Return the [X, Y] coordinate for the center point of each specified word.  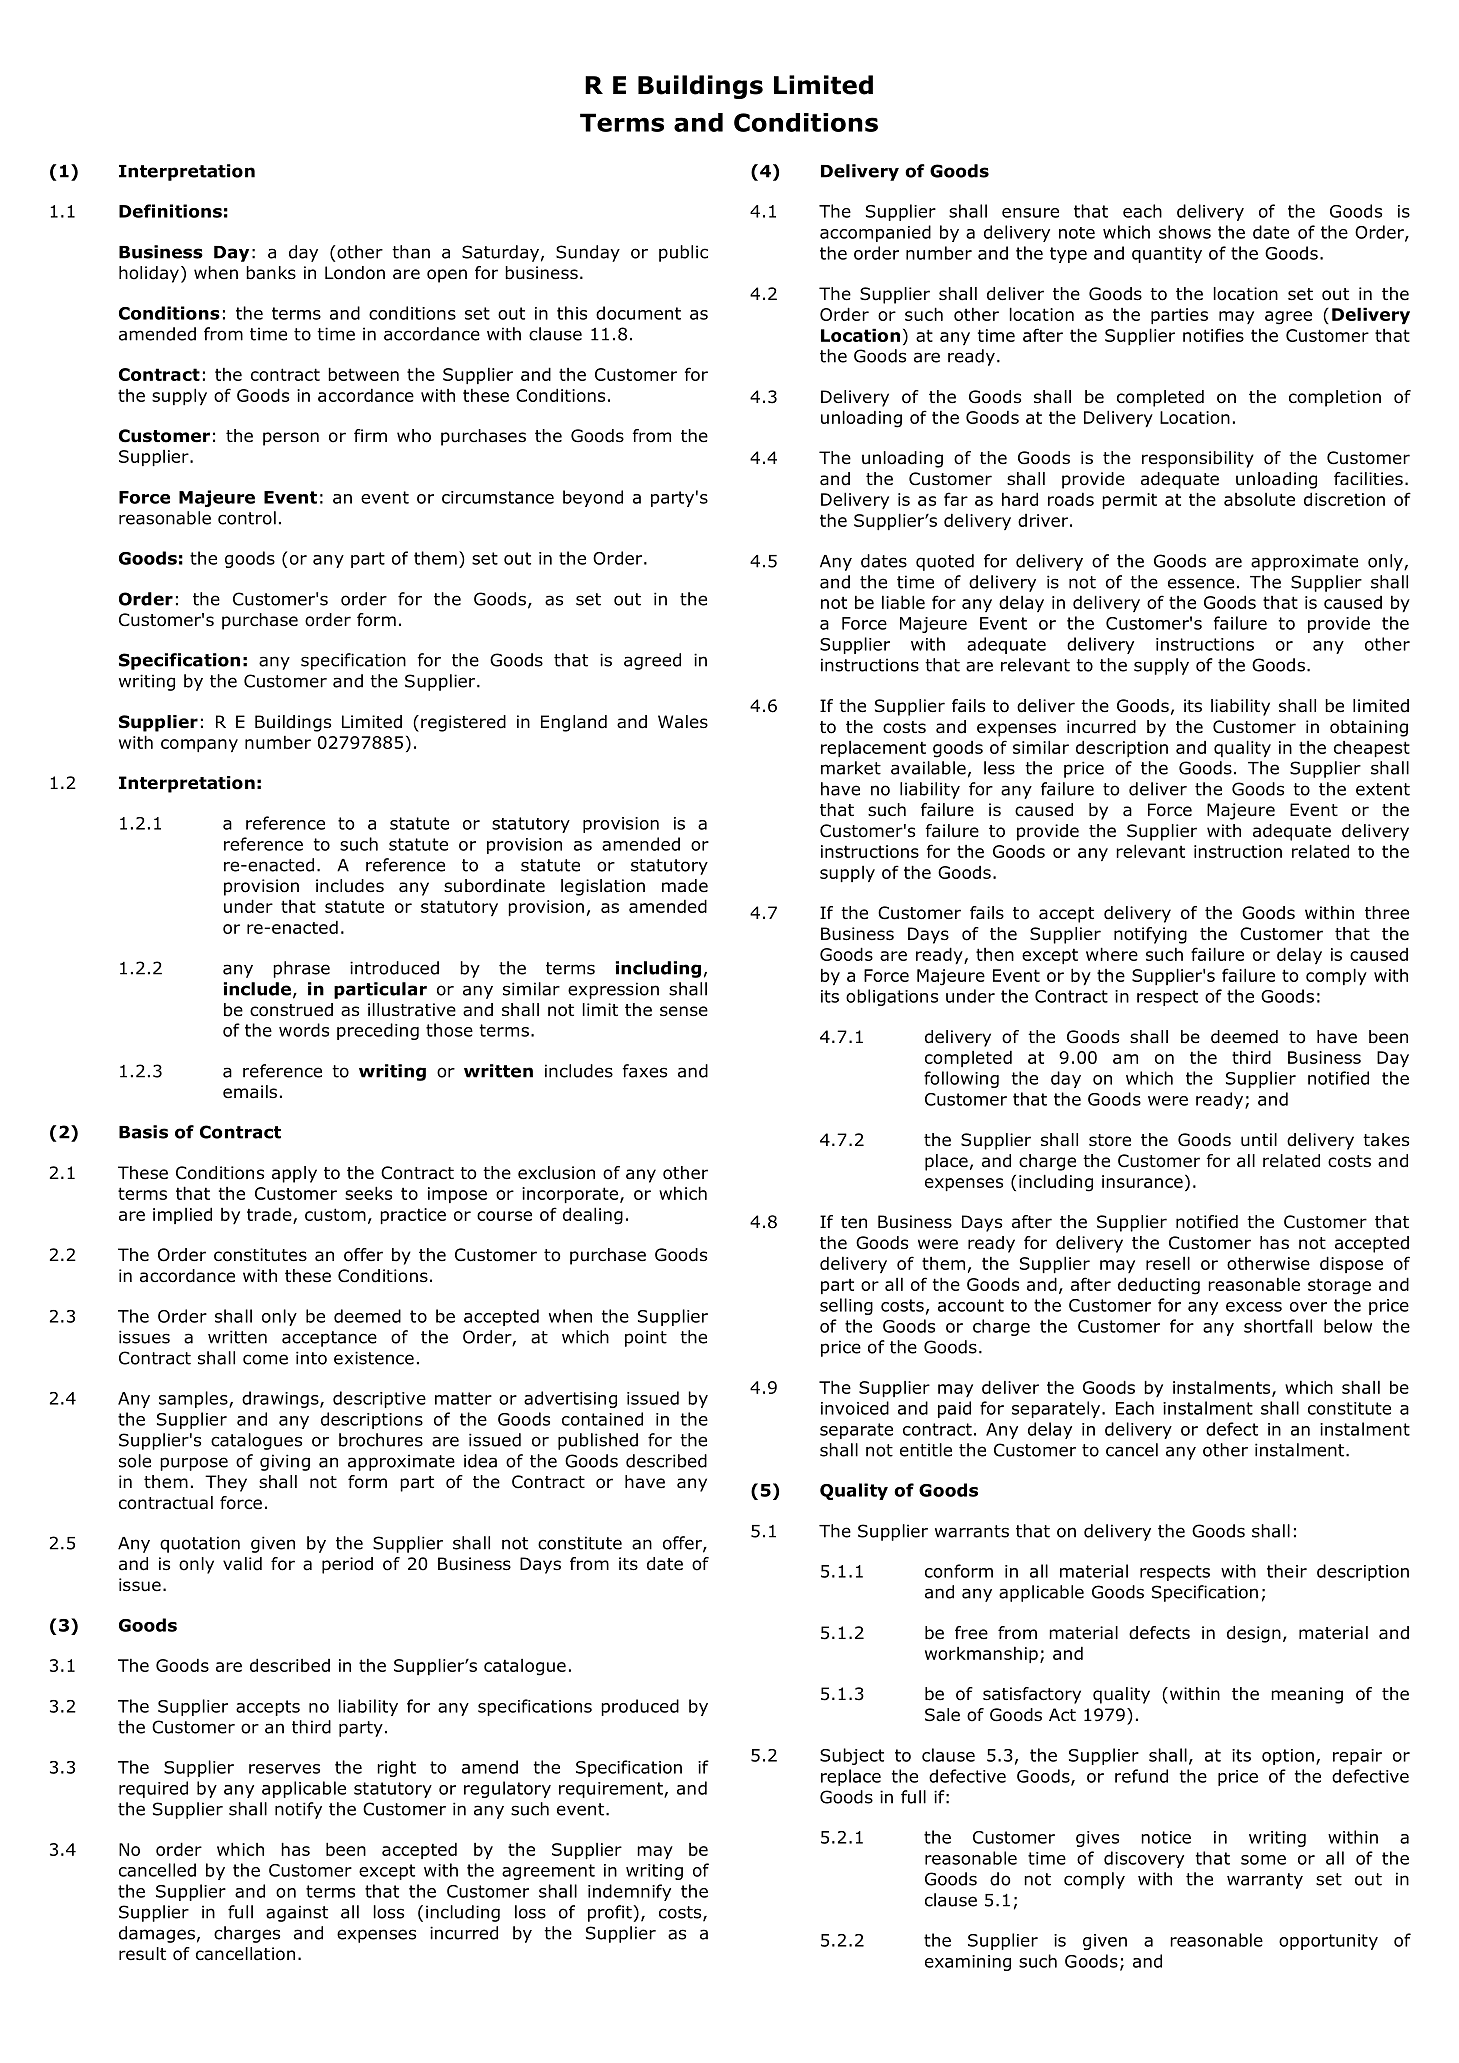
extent [1383, 789]
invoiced [855, 1408]
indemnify [629, 1892]
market [851, 768]
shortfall [1278, 1326]
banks [271, 273]
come [265, 1359]
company [199, 745]
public [683, 253]
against [297, 1913]
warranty [1265, 1881]
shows [1185, 232]
